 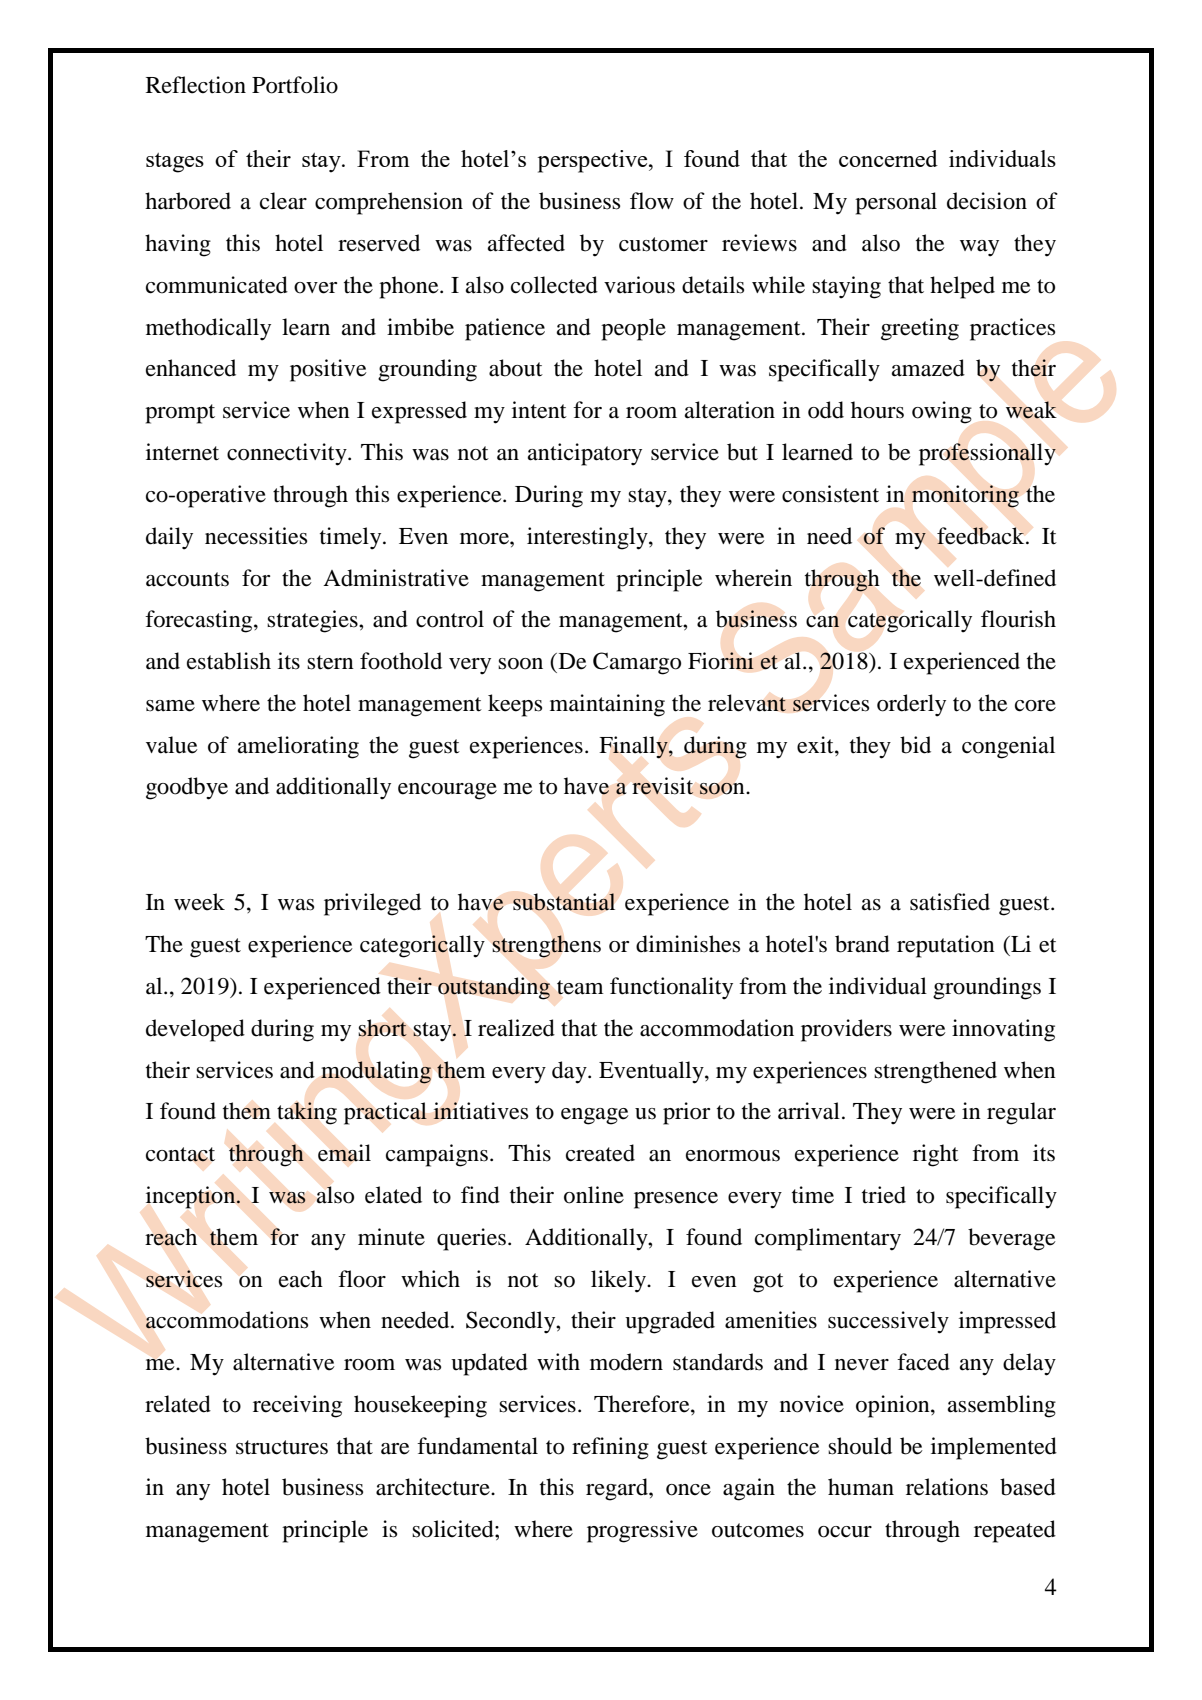 I want to click on perspective, so click(x=594, y=161).
